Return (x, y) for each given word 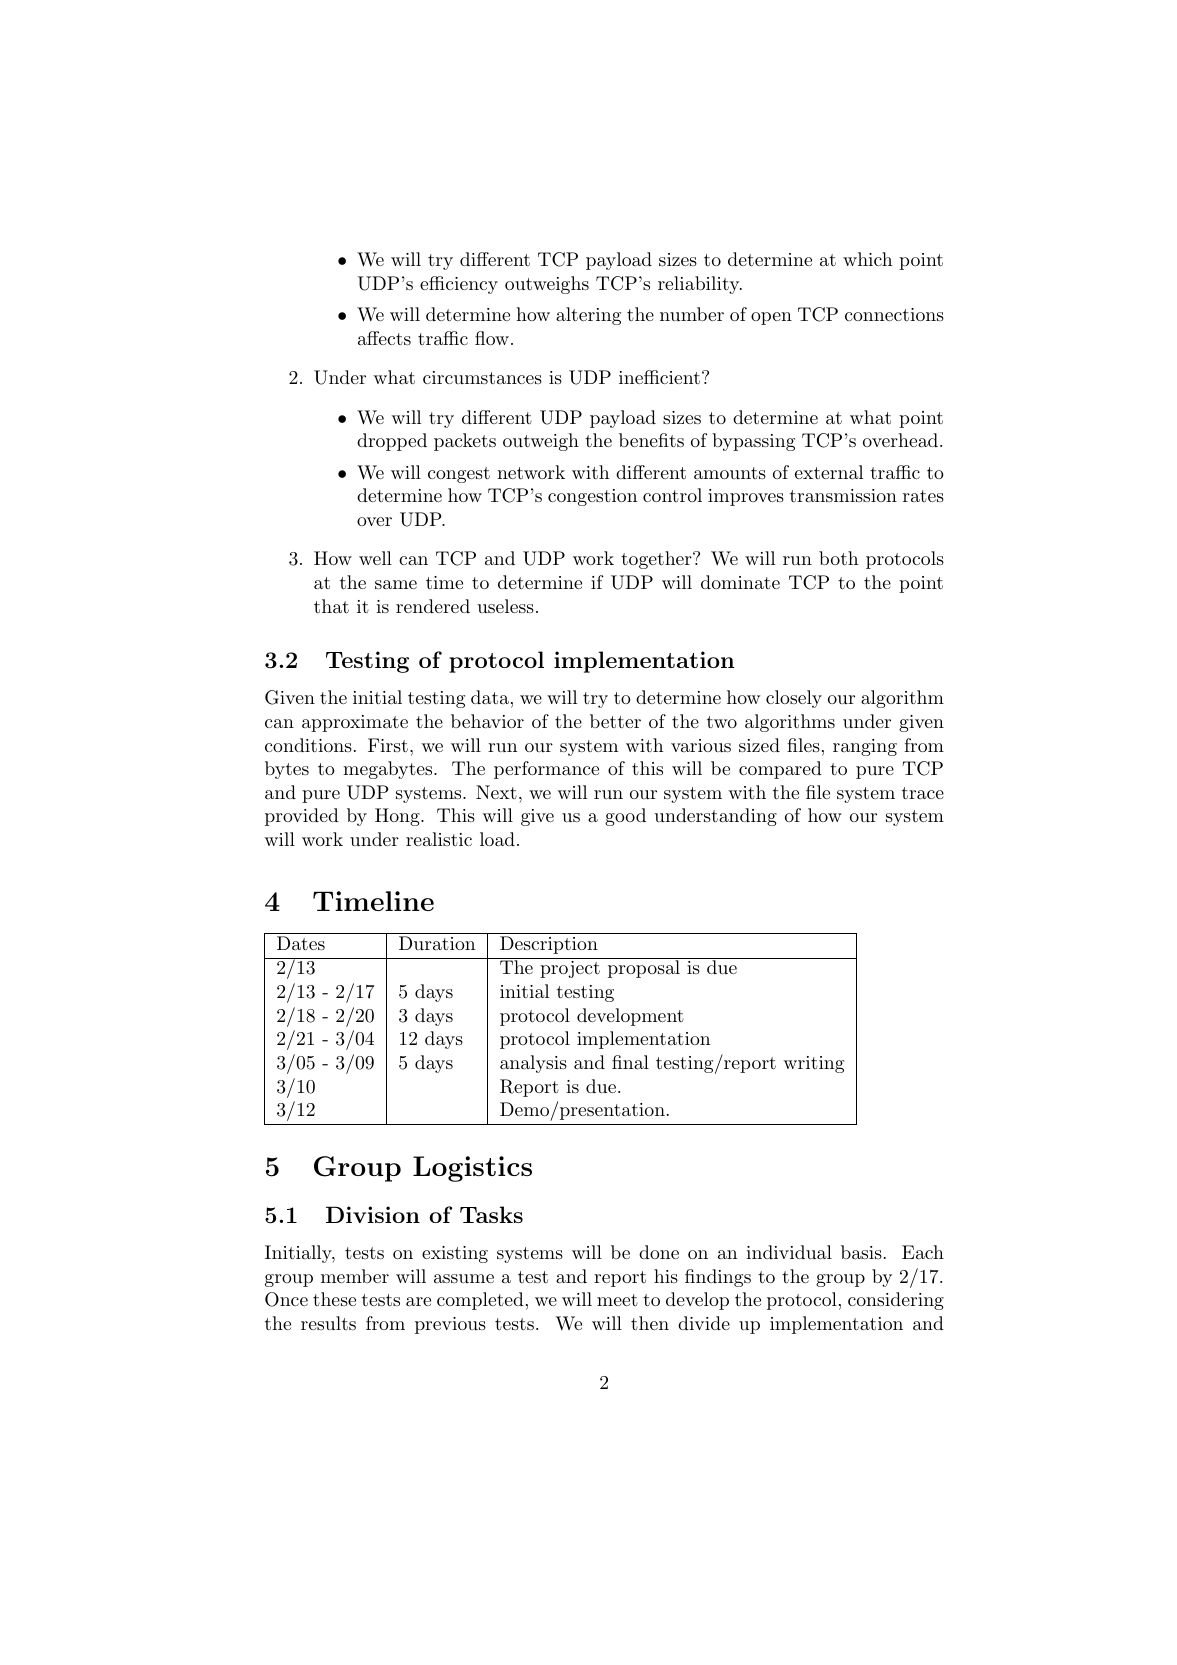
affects (384, 338)
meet (617, 1300)
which (867, 259)
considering (896, 1301)
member (355, 1276)
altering (588, 316)
